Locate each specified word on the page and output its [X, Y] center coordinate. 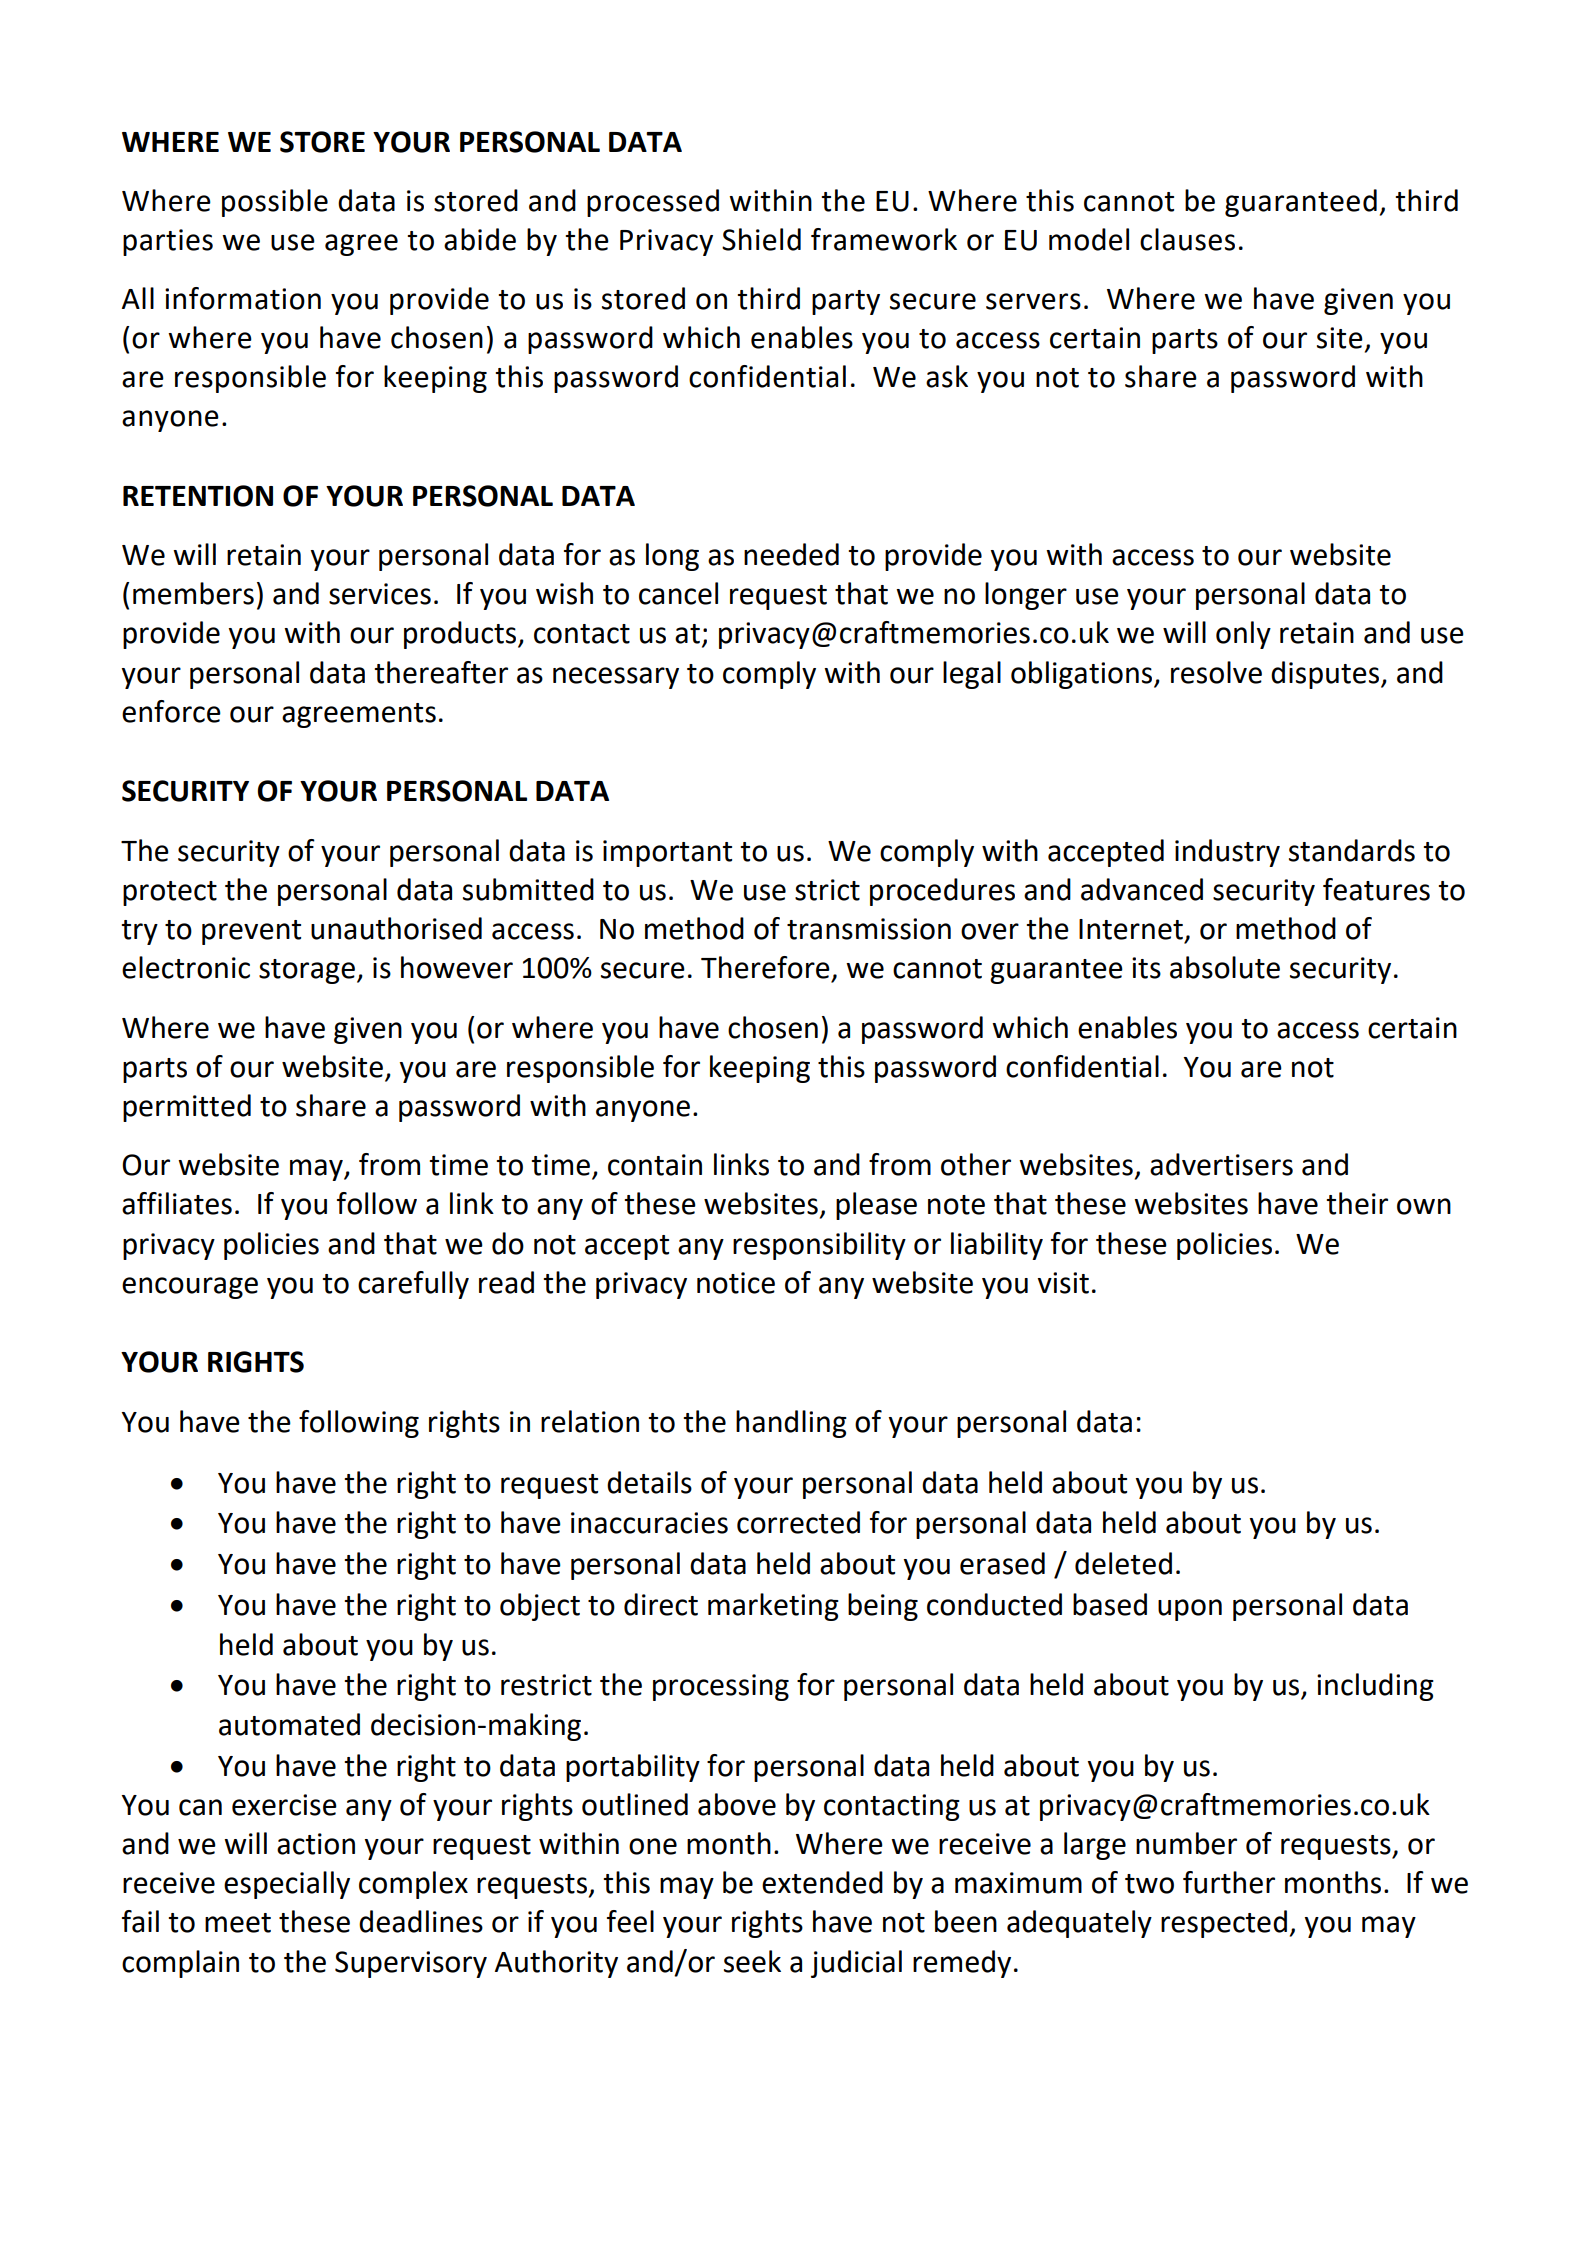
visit [1063, 1283]
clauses [1187, 239]
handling [791, 1424]
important [667, 853]
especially [287, 1885]
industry [1227, 853]
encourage [190, 1288]
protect [170, 893]
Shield [761, 239]
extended [822, 1882]
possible [275, 203]
